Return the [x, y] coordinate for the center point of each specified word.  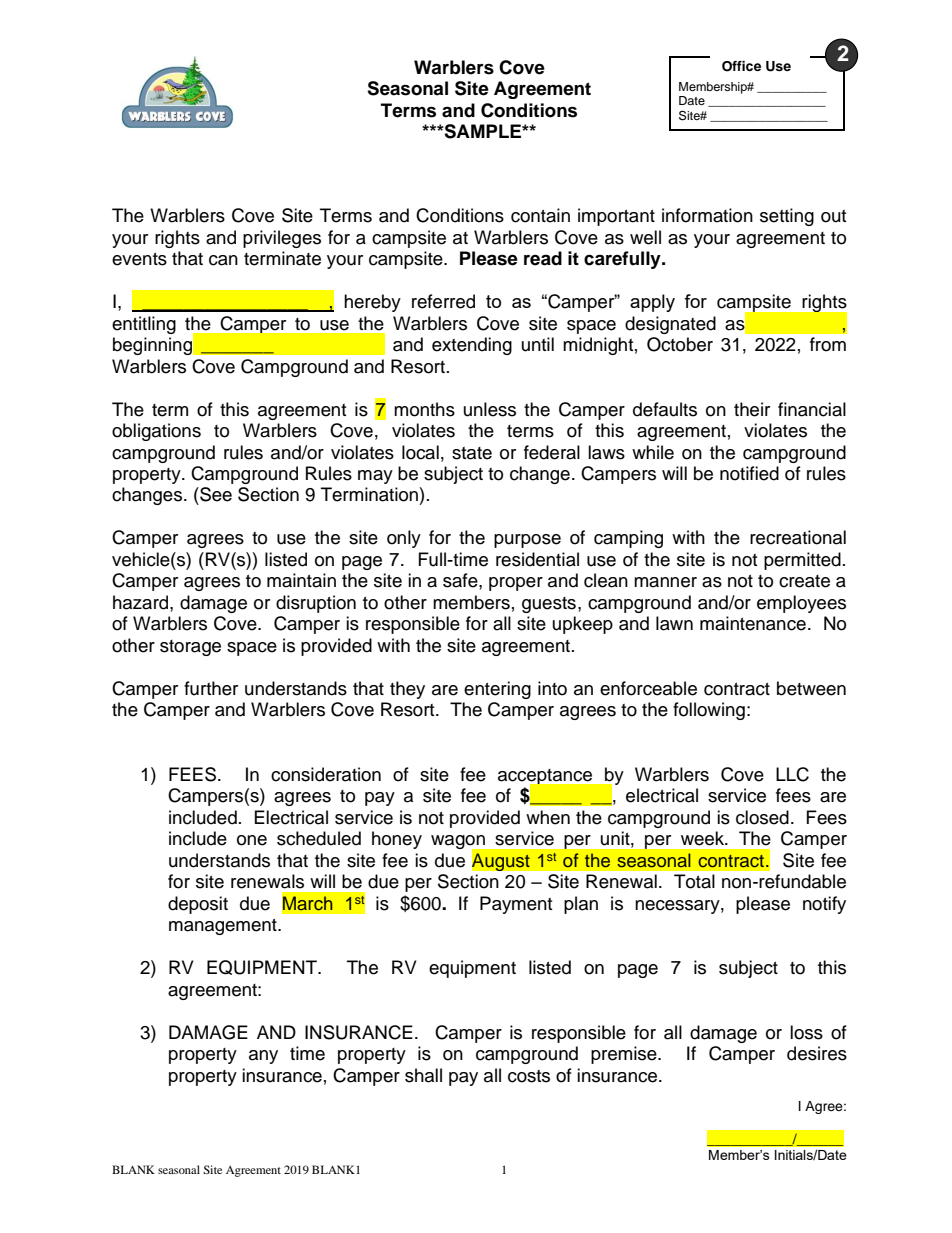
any [263, 1057]
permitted [802, 561]
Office [741, 66]
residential [537, 559]
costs [529, 1076]
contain [540, 215]
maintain [301, 580]
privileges [282, 239]
